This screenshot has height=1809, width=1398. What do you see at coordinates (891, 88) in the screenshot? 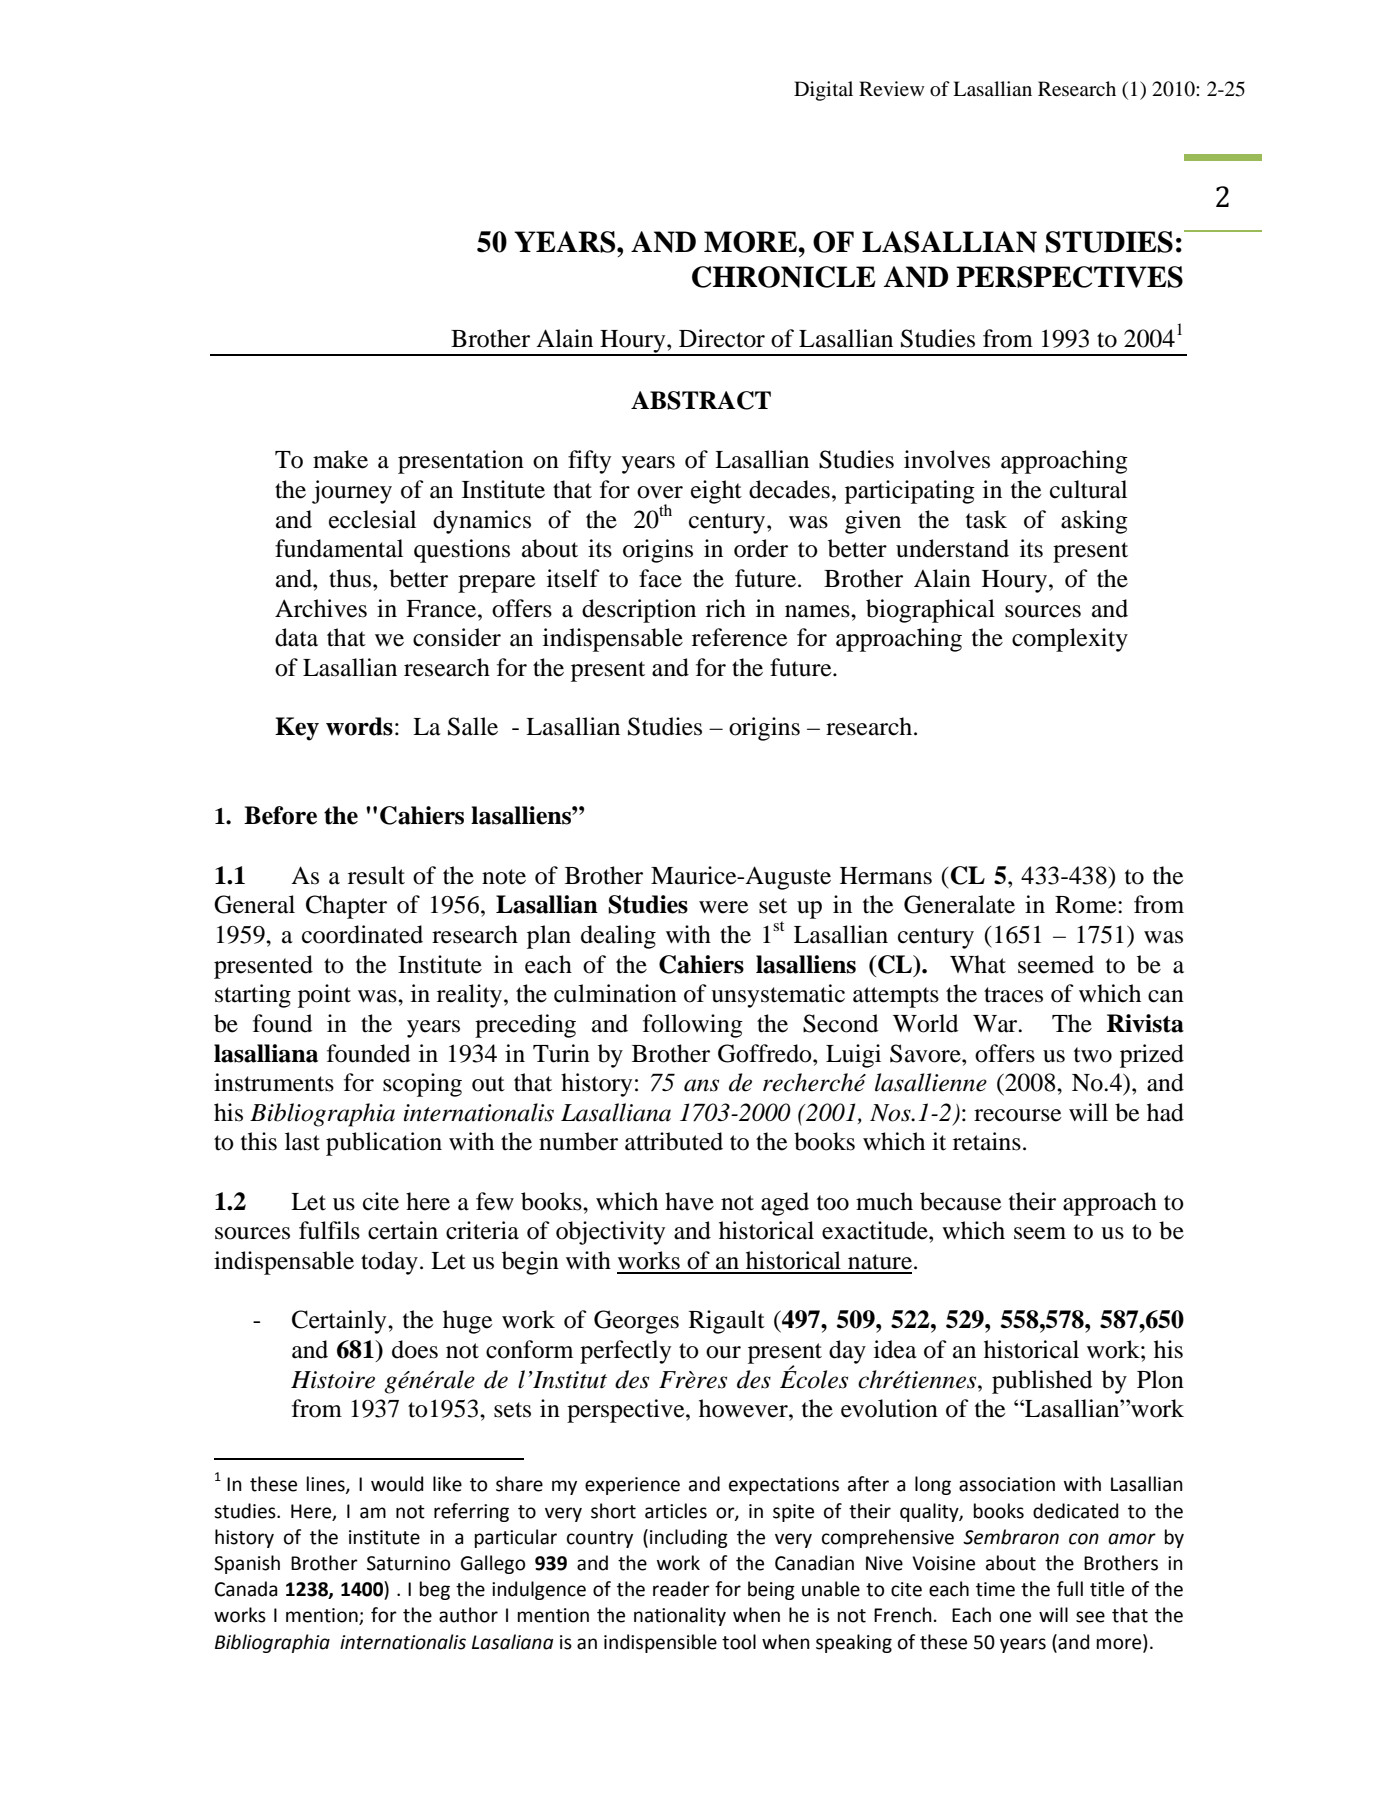
I see `Review` at bounding box center [891, 88].
